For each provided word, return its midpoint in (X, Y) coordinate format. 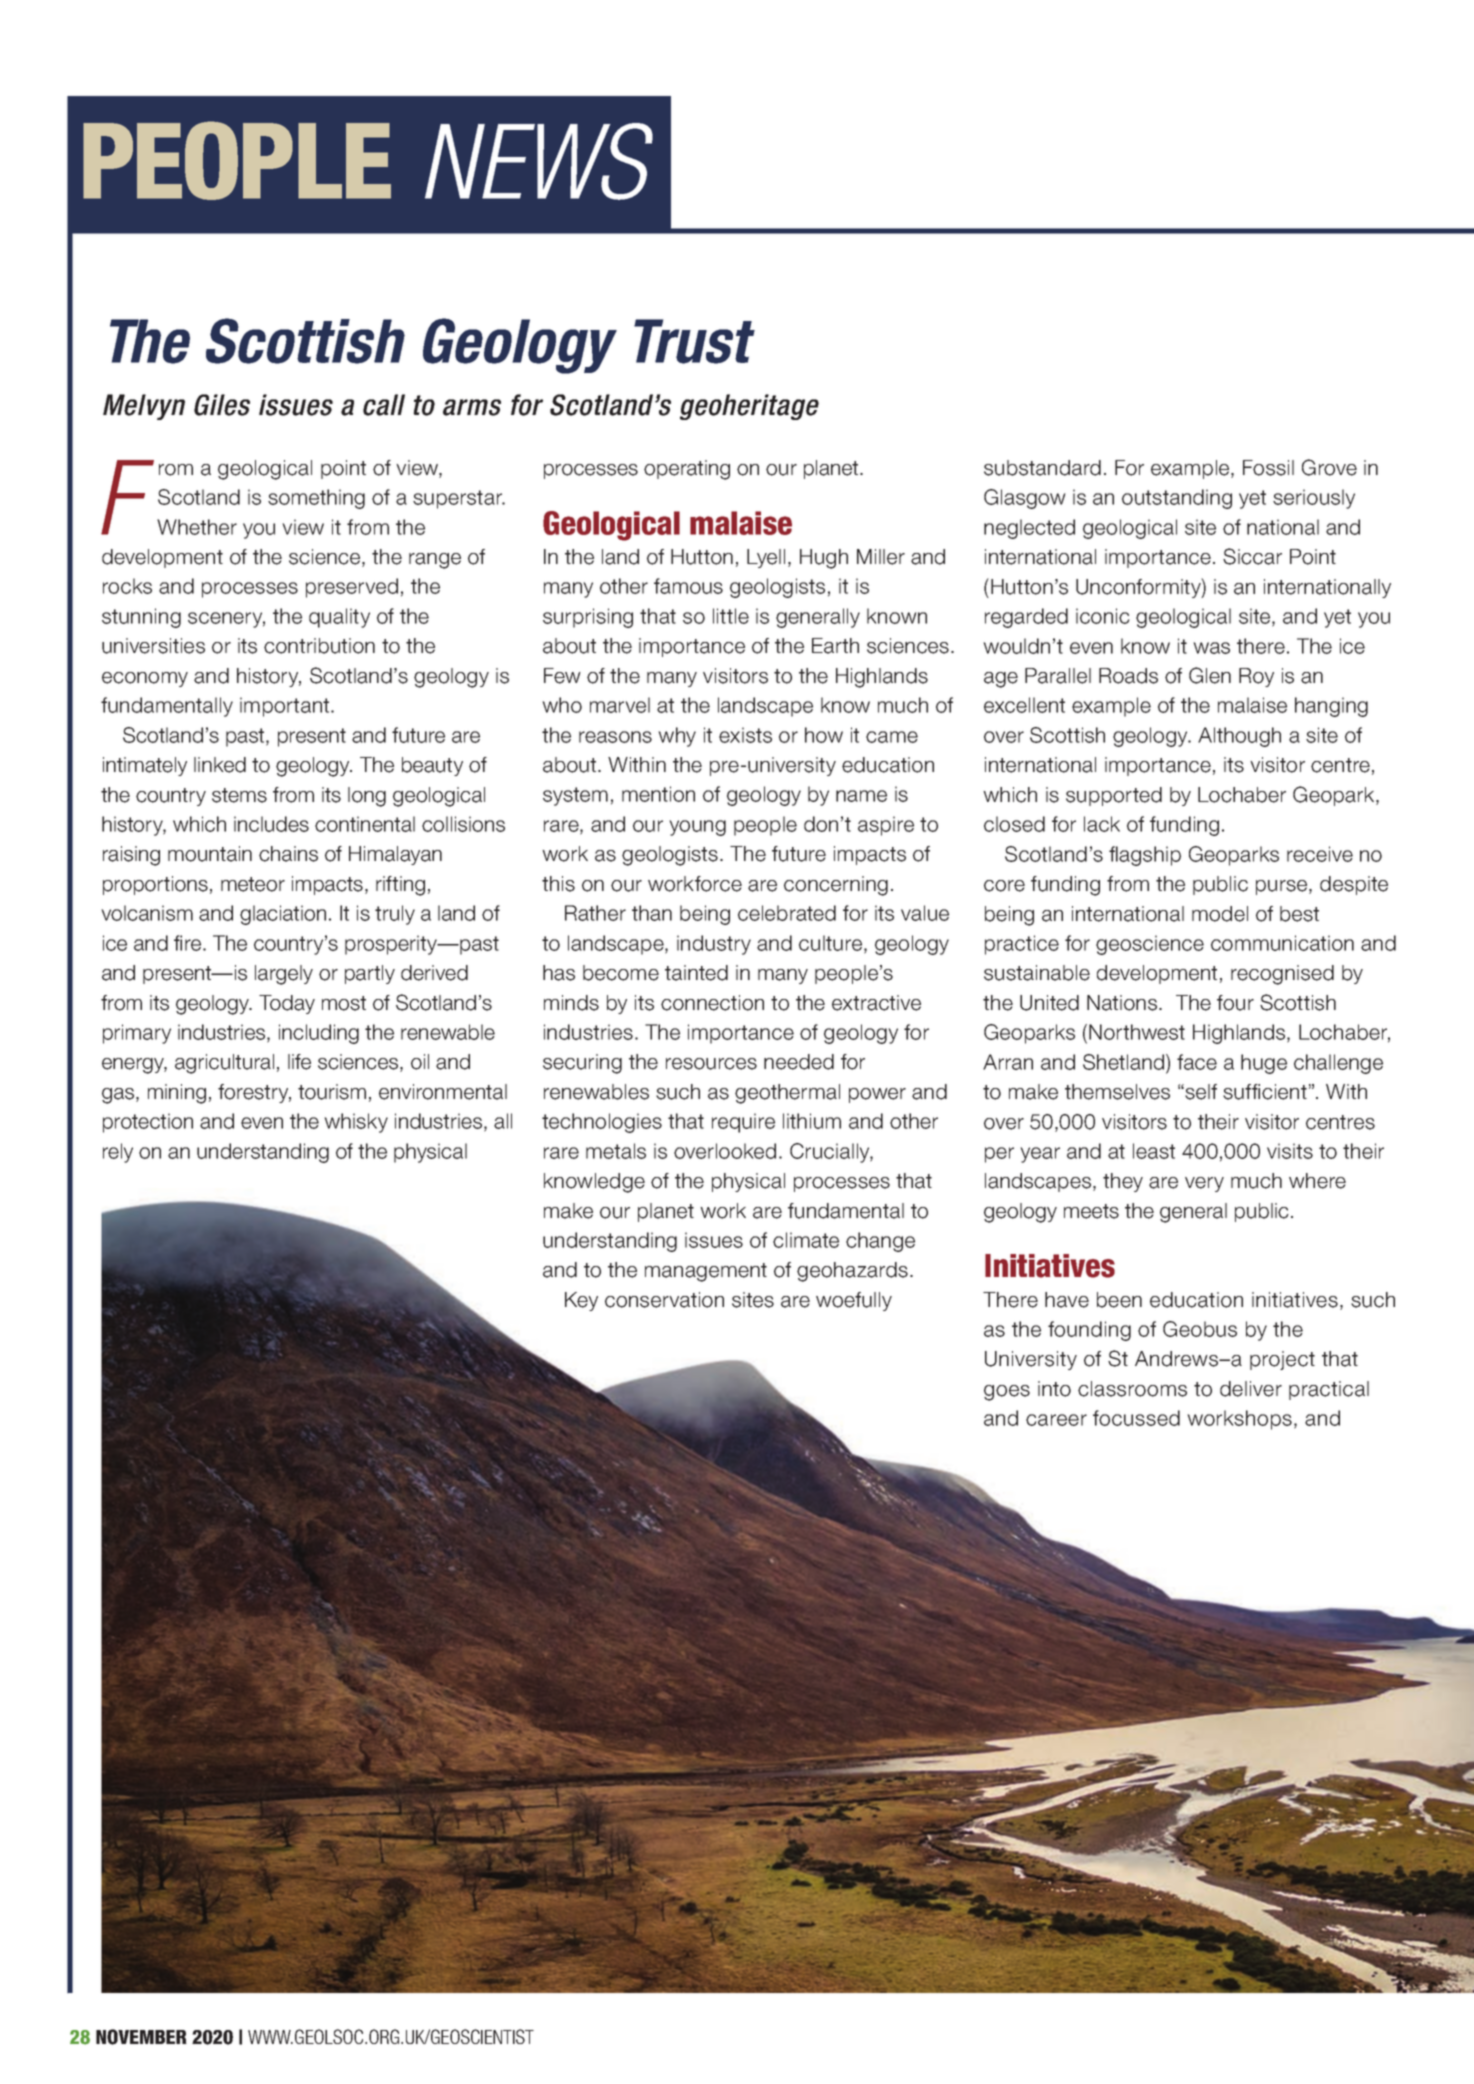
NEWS (539, 161)
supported (1114, 796)
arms (472, 407)
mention (658, 794)
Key (581, 1301)
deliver (1251, 1389)
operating (687, 470)
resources (711, 1064)
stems (239, 795)
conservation (664, 1300)
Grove (1329, 467)
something (316, 499)
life (299, 1062)
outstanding (1177, 499)
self (1200, 1092)
